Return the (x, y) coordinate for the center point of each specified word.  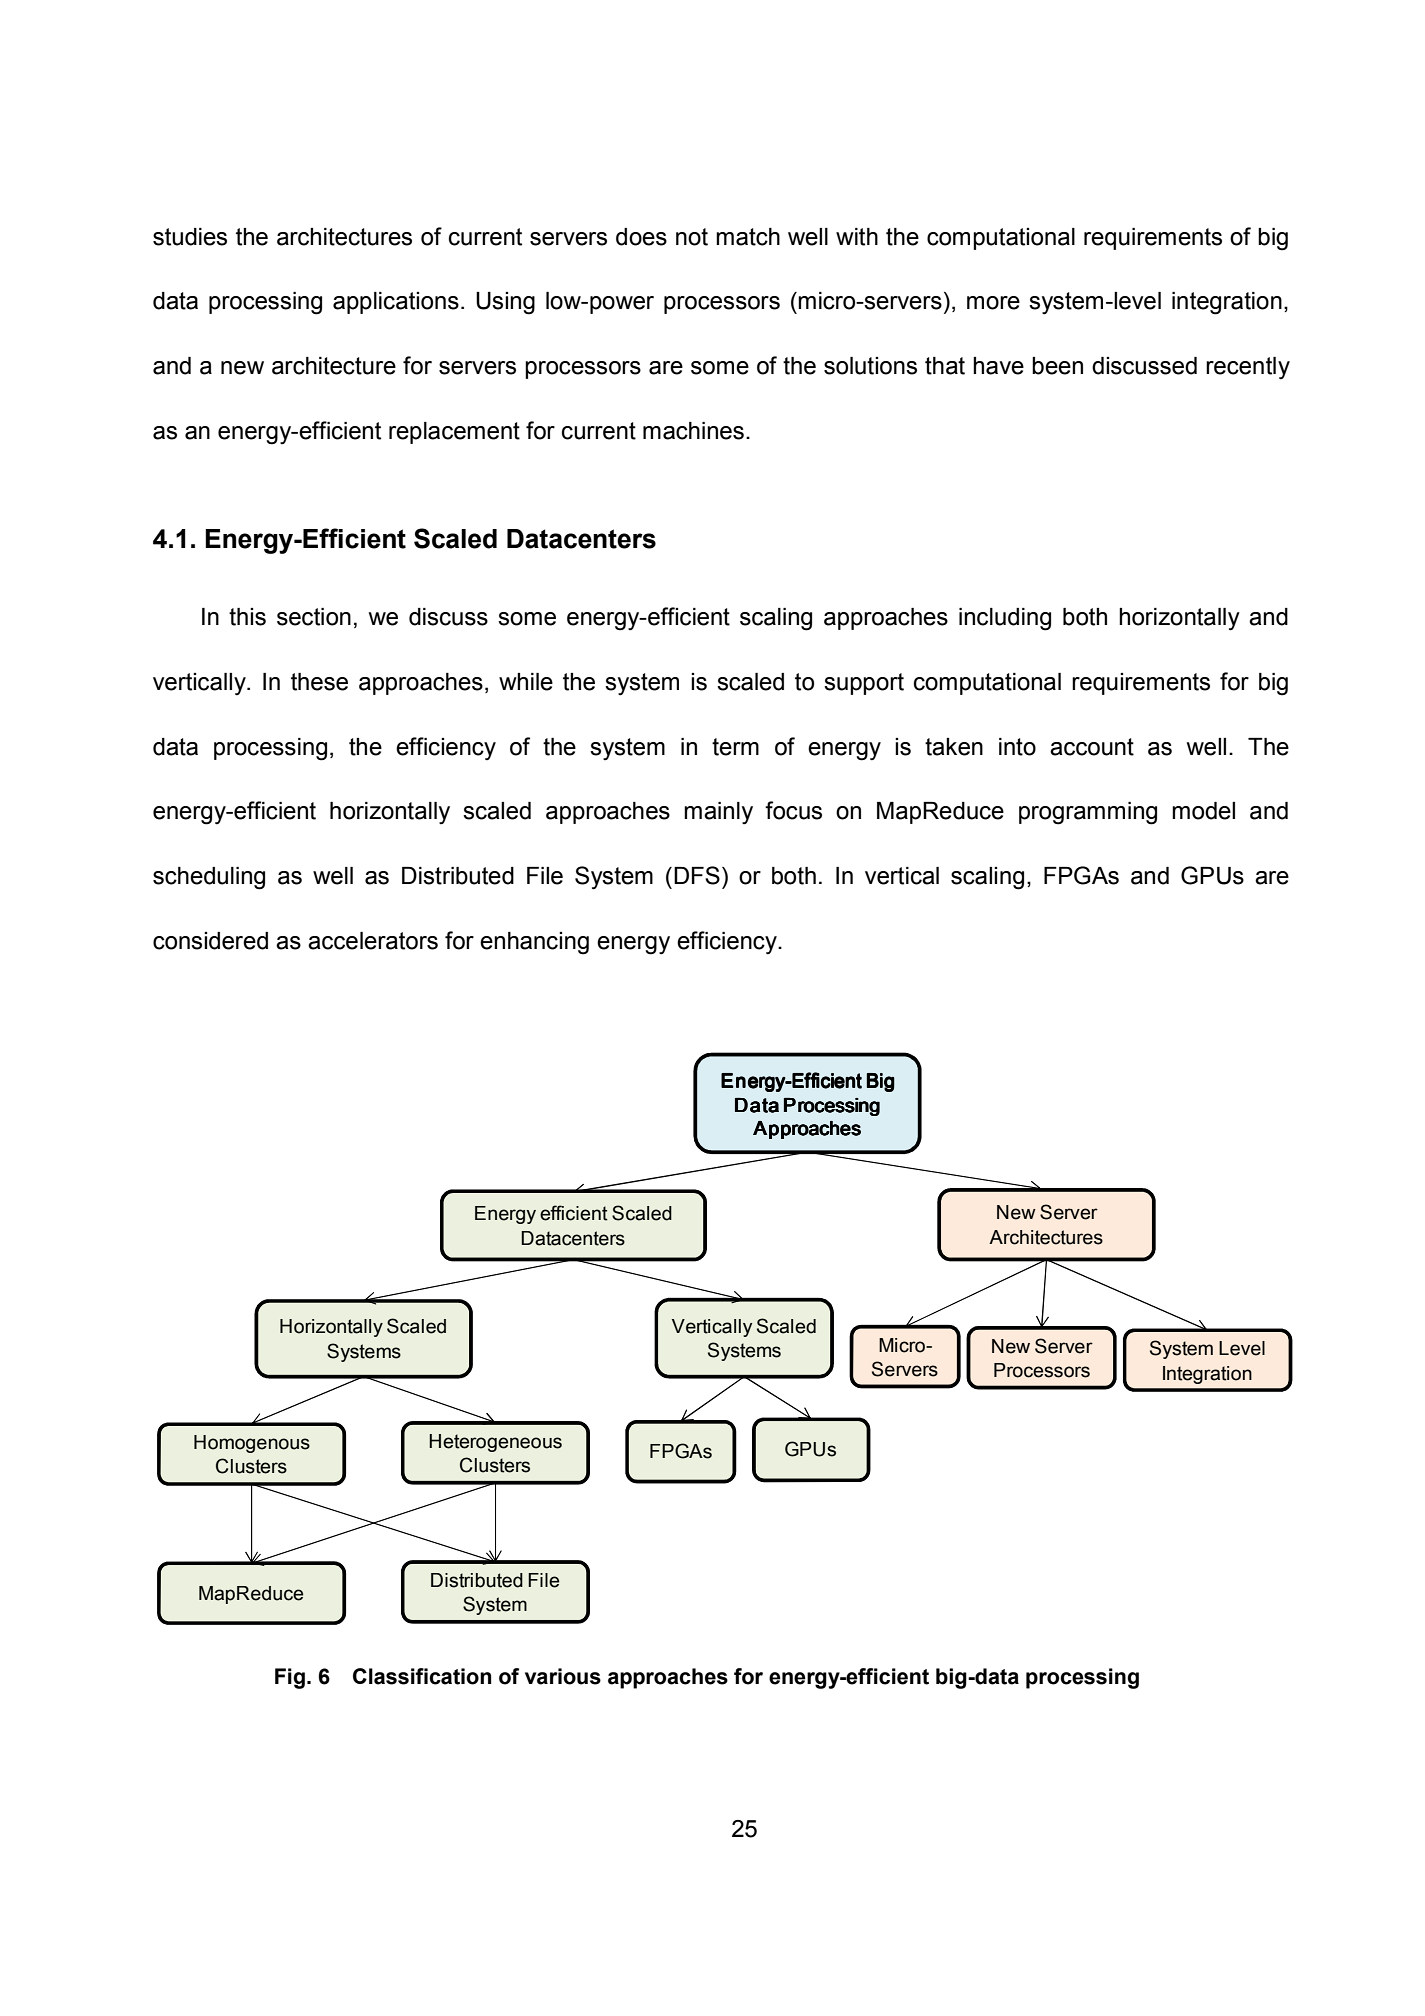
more (993, 303)
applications (396, 303)
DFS (697, 875)
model (1203, 811)
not (692, 237)
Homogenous (252, 1444)
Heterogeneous (495, 1443)
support (864, 684)
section (314, 617)
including (1005, 619)
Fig (290, 1678)
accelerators (373, 941)
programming (1088, 813)
